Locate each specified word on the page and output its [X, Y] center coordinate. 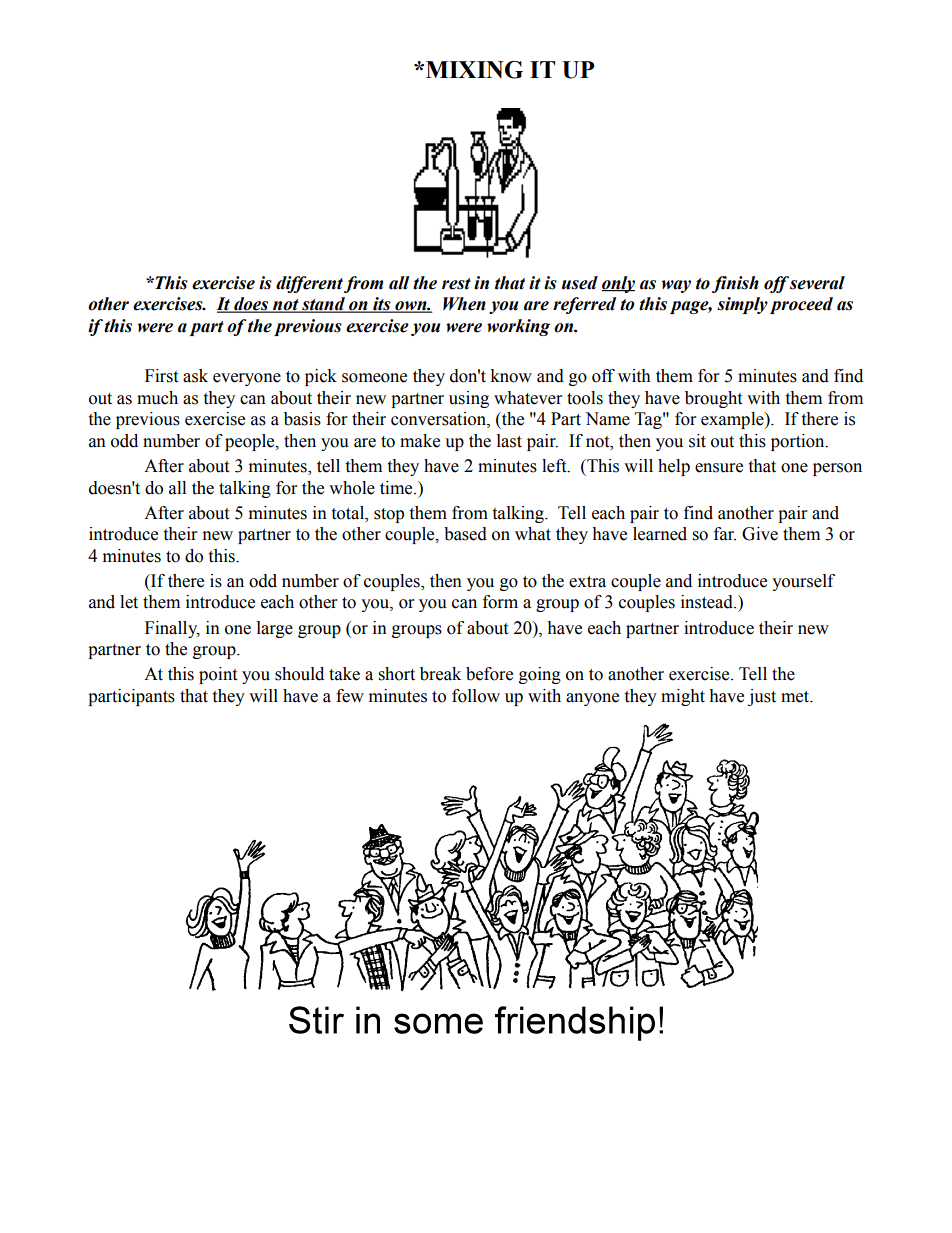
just [762, 697]
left [555, 466]
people [251, 442]
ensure [719, 468]
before [489, 674]
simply [742, 305]
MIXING [474, 70]
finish [735, 284]
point [218, 675]
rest [456, 284]
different [309, 284]
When [464, 304]
